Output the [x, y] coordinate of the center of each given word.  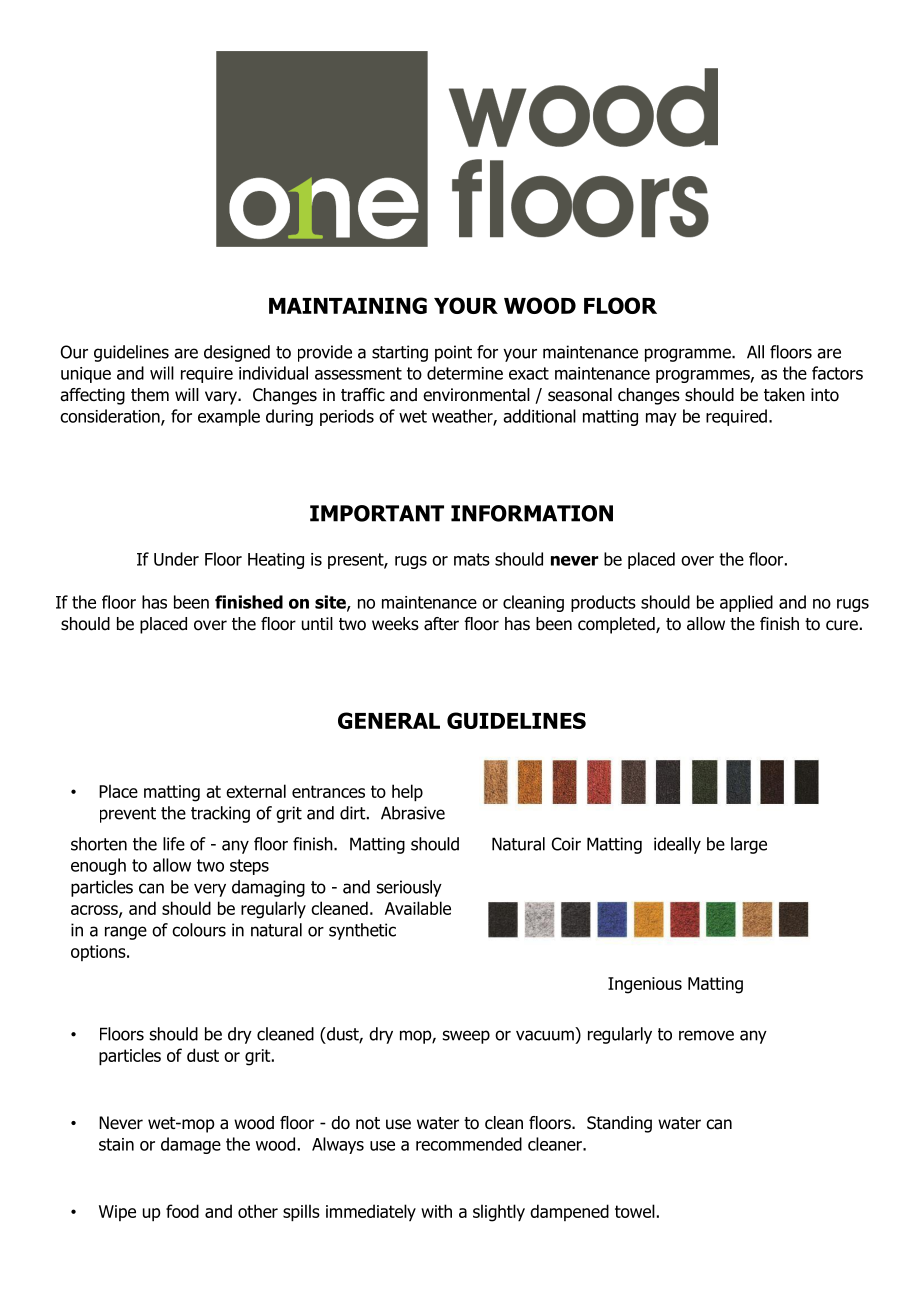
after [441, 624]
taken [784, 395]
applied [746, 603]
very [210, 890]
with [436, 1211]
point [453, 353]
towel [635, 1211]
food [182, 1211]
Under [176, 559]
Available [418, 908]
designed [237, 353]
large [749, 845]
